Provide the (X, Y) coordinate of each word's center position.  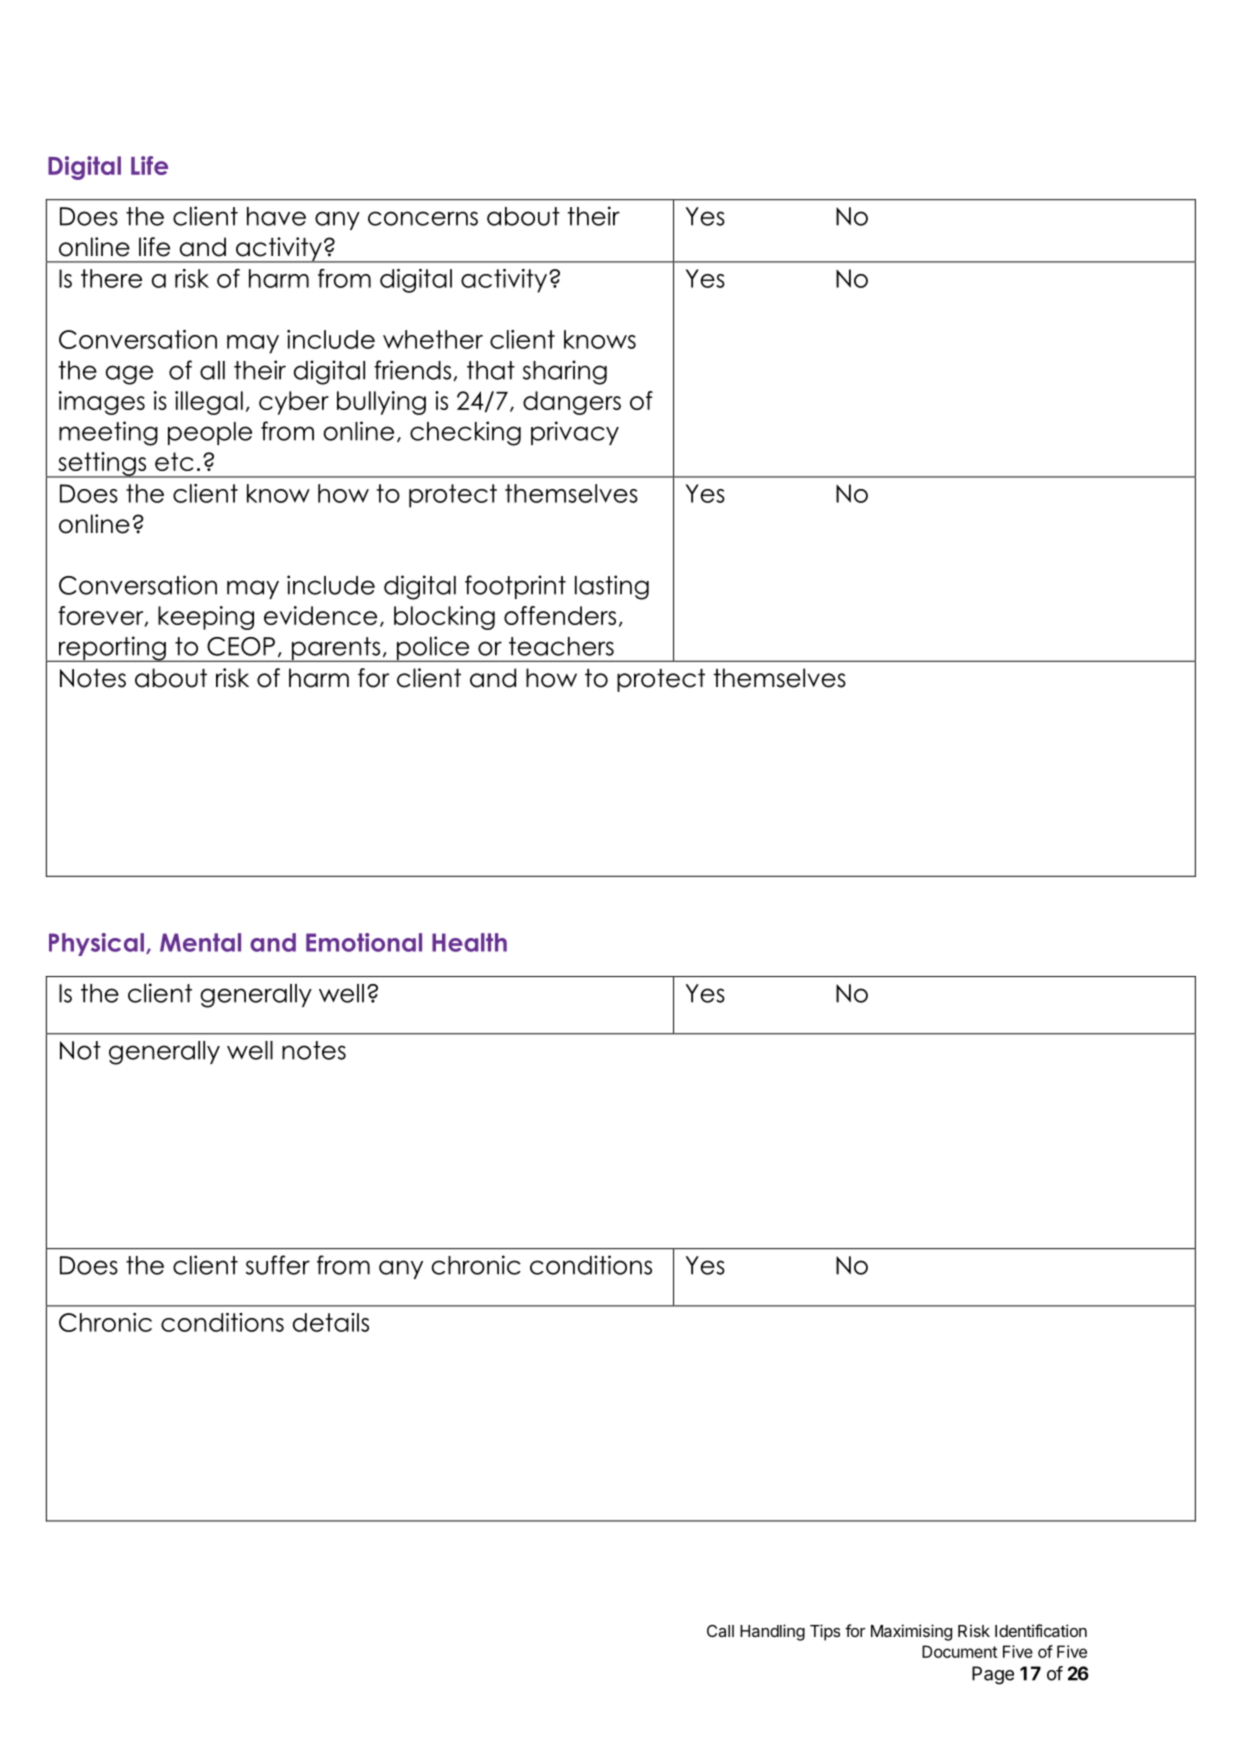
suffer (278, 1265)
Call (720, 1631)
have (276, 216)
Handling (772, 1632)
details (331, 1322)
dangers (572, 403)
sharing (565, 372)
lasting (612, 587)
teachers (561, 646)
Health (469, 942)
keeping (206, 618)
